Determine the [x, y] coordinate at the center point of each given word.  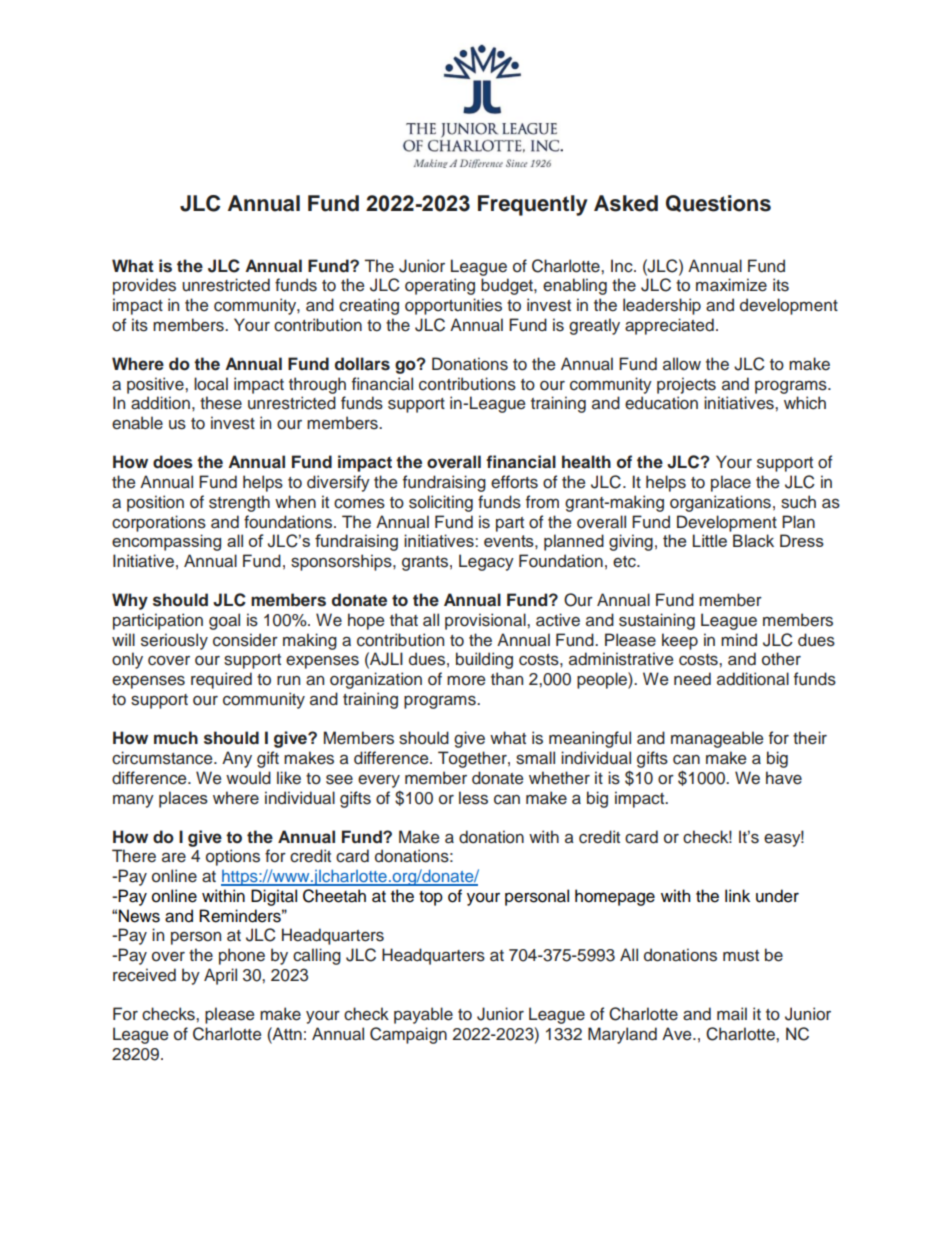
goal [224, 621]
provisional [486, 621]
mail [732, 1014]
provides [144, 286]
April [220, 976]
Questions [718, 203]
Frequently [532, 205]
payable [423, 1015]
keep [680, 641]
